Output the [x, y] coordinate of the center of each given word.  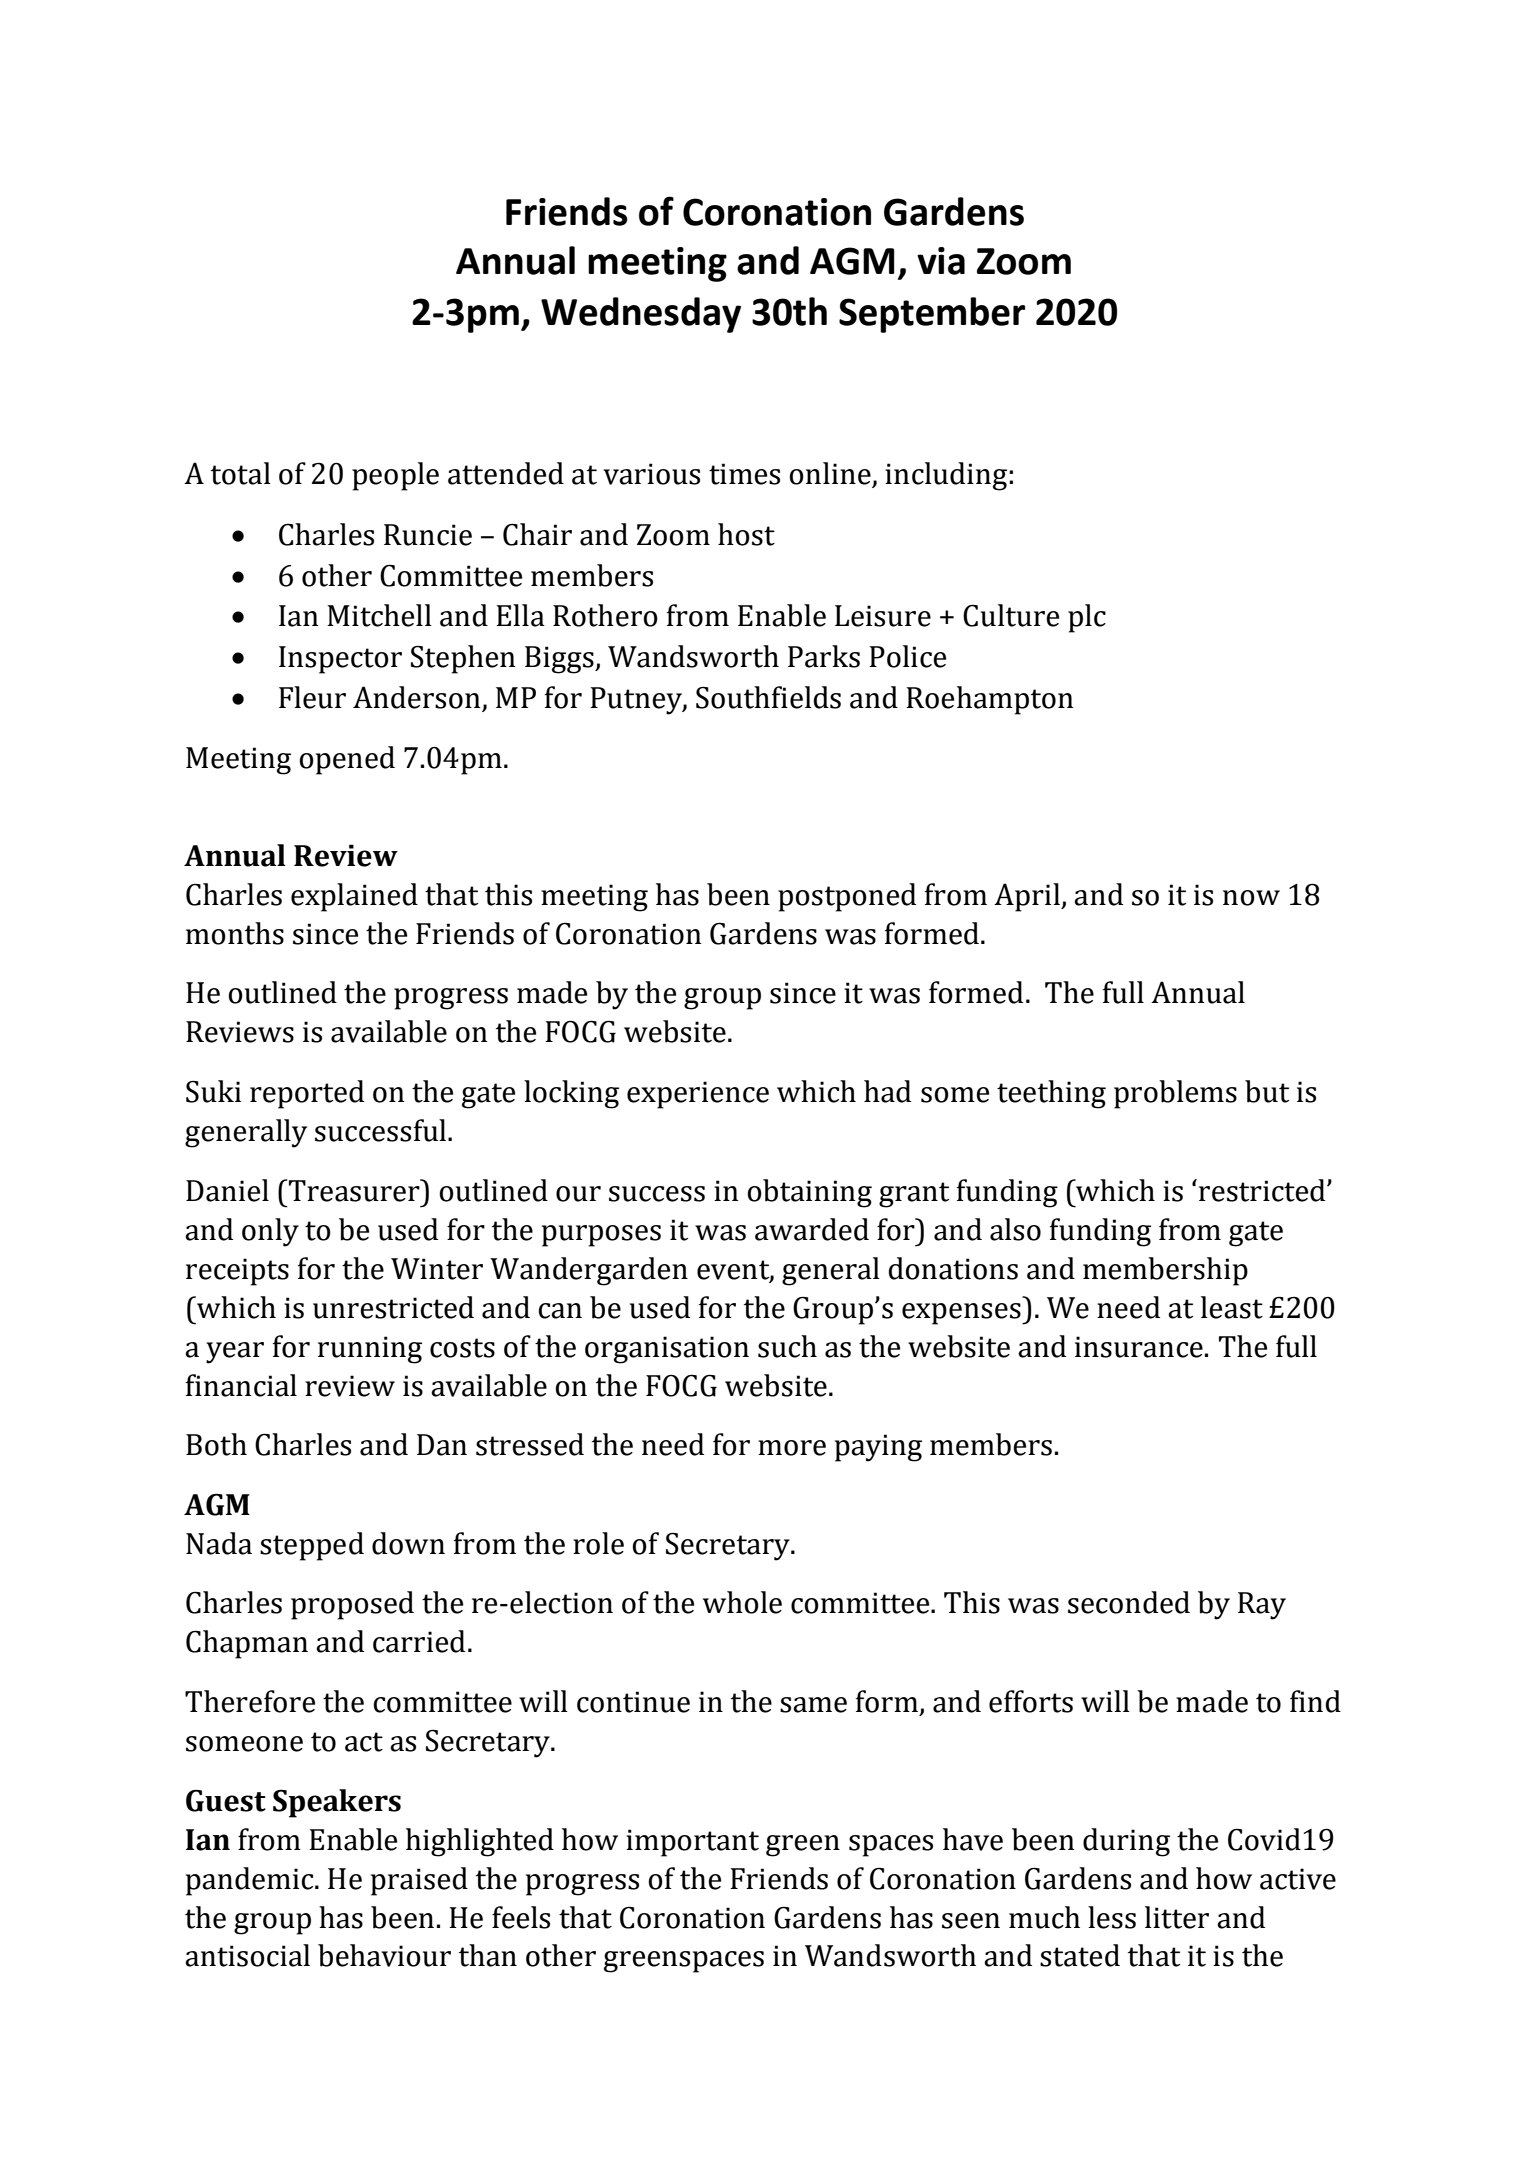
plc [1087, 618]
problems [1175, 1094]
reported [307, 1094]
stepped [312, 1546]
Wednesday [641, 315]
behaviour [384, 1955]
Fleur [312, 697]
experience [698, 1095]
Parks [824, 656]
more [792, 1448]
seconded [1129, 1602]
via [941, 261]
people [395, 476]
